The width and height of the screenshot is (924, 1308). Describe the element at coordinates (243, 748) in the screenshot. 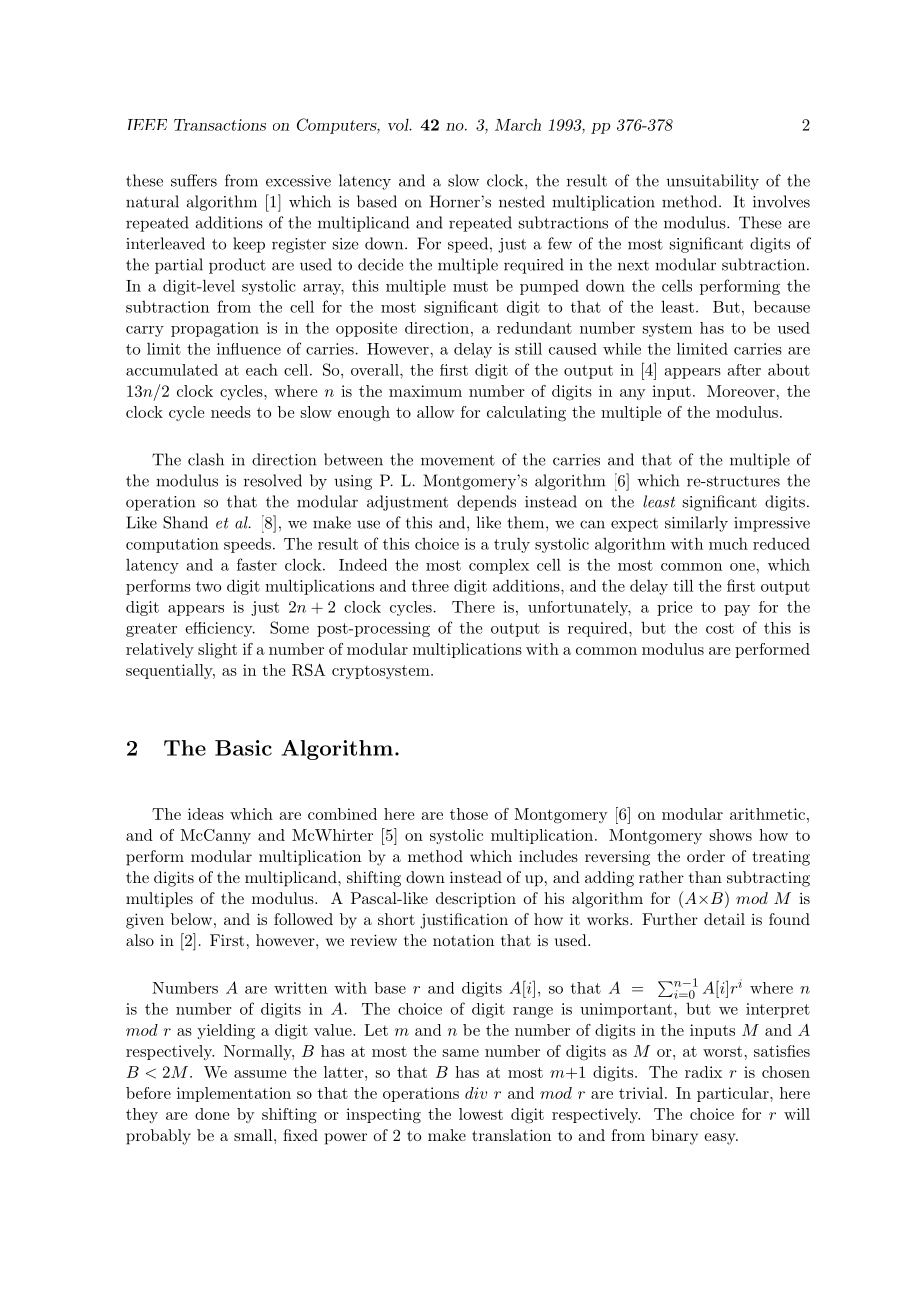

I see `Basic` at that location.
